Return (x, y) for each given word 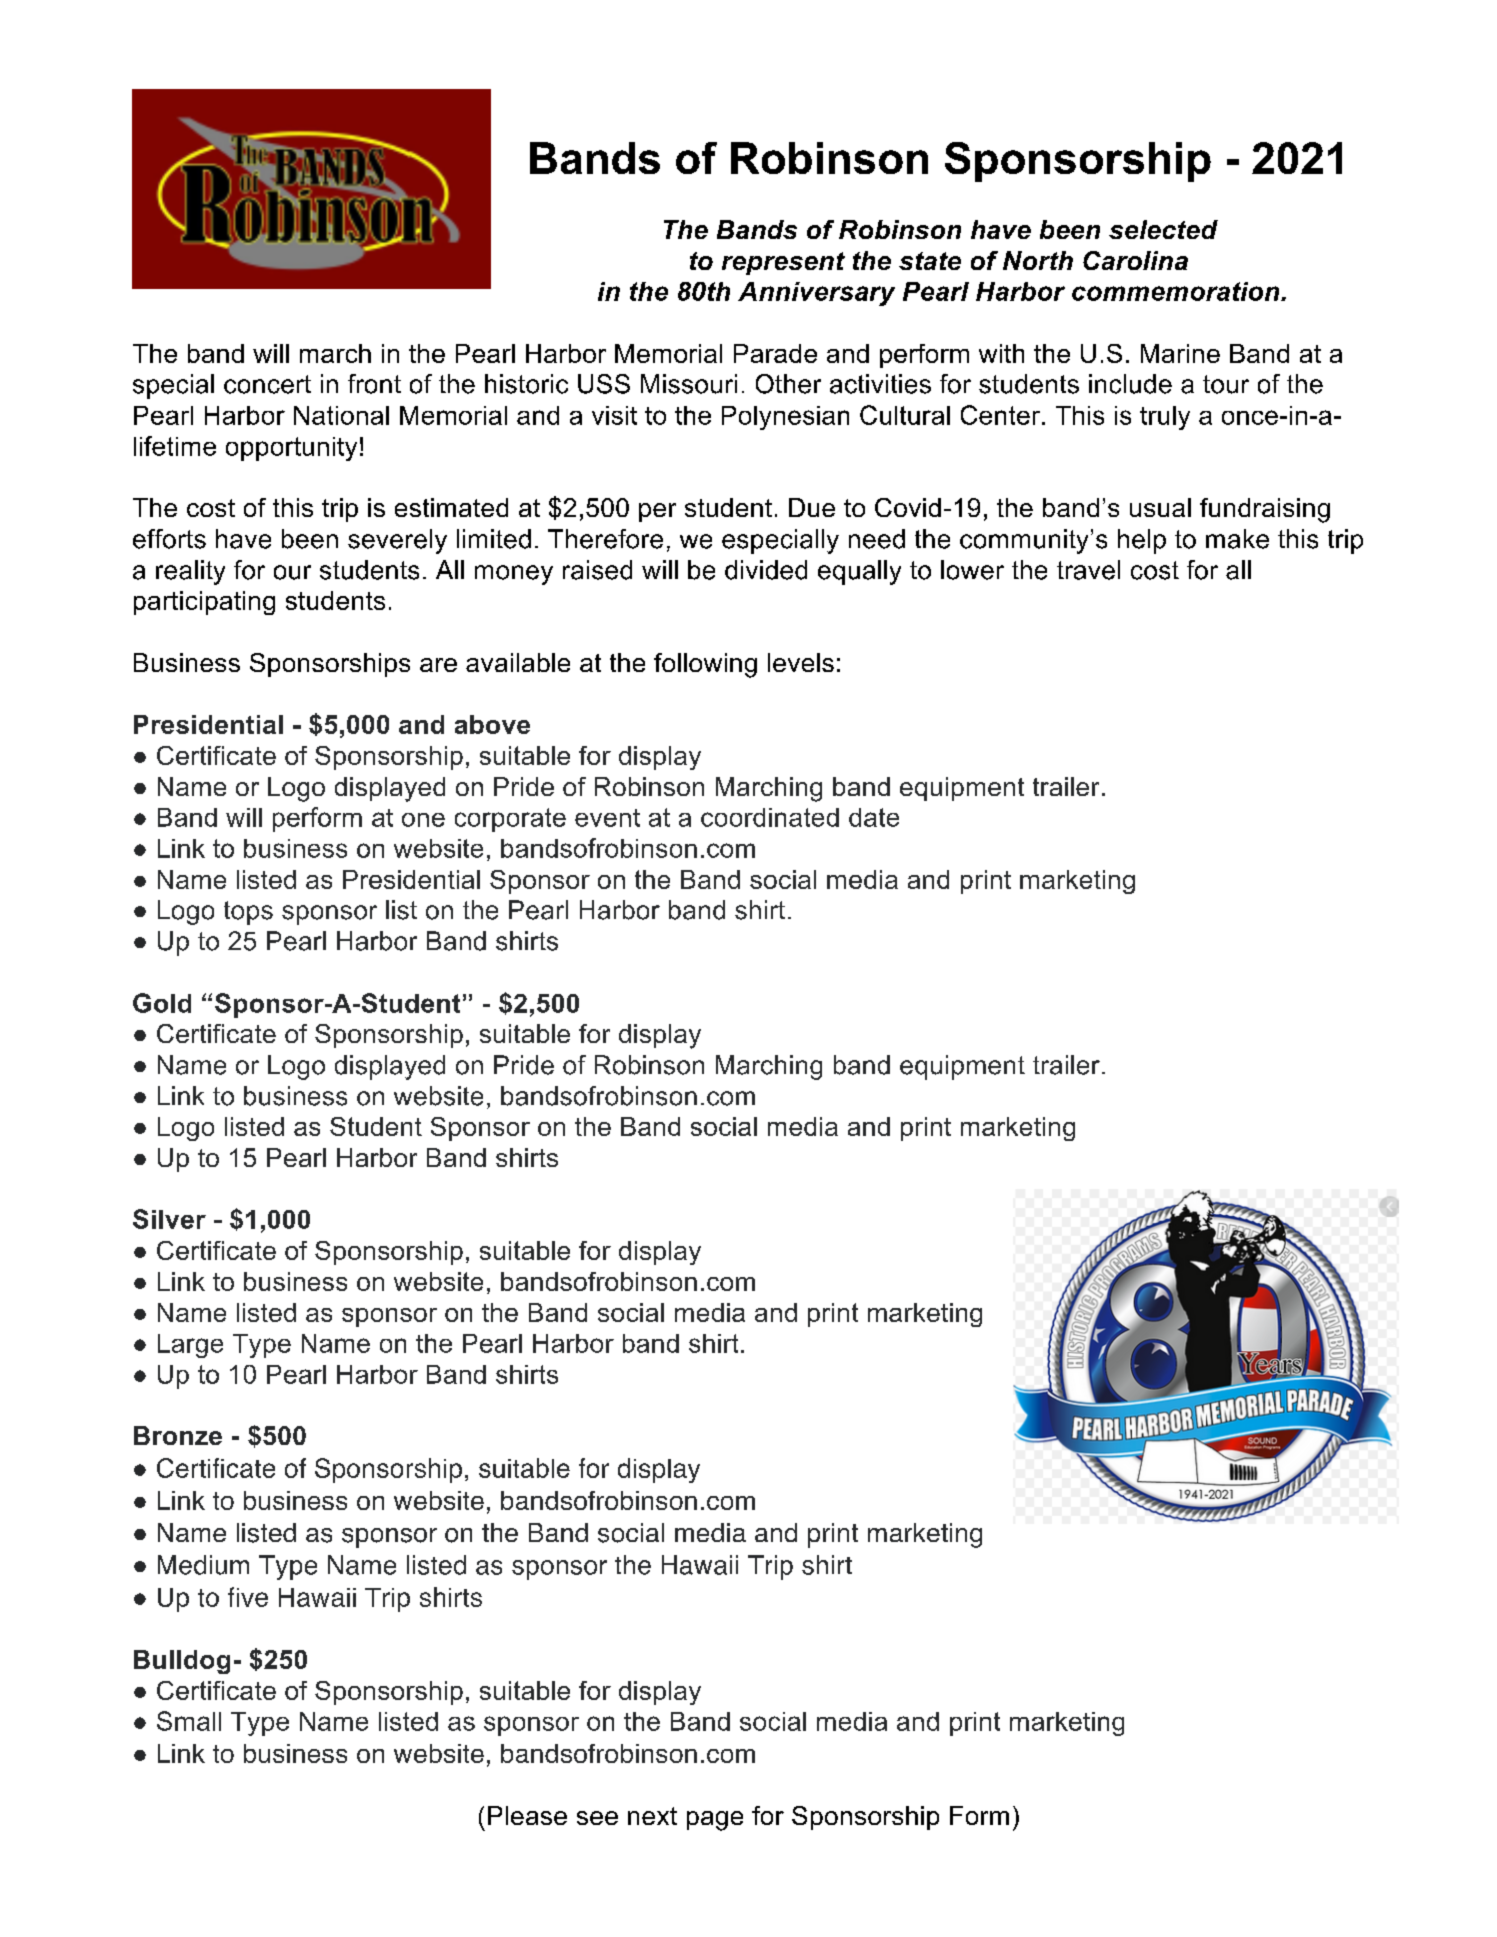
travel (1088, 570)
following (705, 665)
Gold (162, 1003)
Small (189, 1721)
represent (783, 263)
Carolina (1135, 260)
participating (204, 603)
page (715, 1821)
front (374, 384)
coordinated (770, 817)
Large (190, 1346)
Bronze (178, 1435)
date (874, 817)
